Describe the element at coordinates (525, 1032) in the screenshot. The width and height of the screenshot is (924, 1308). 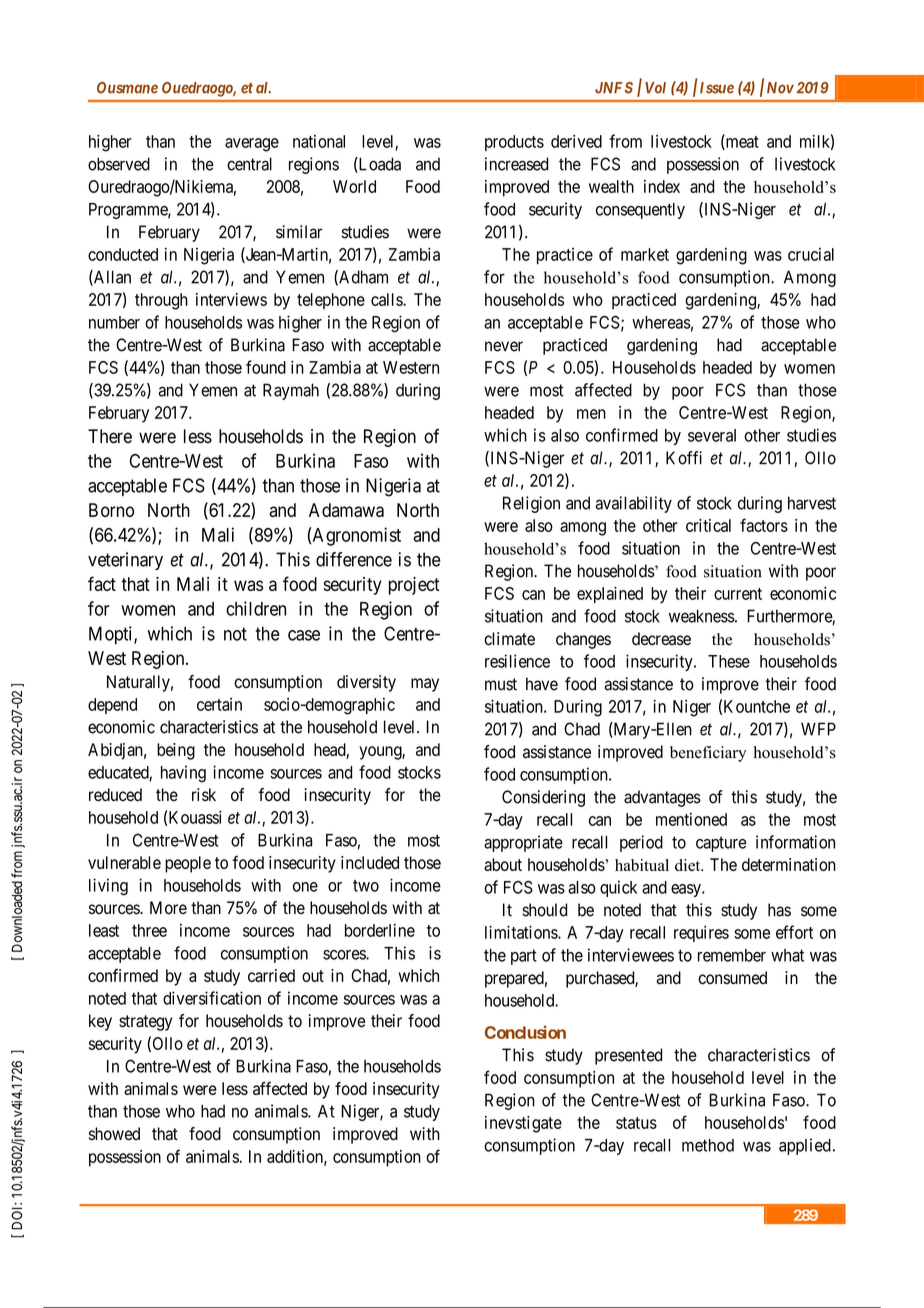
I see `Conclusion` at that location.
